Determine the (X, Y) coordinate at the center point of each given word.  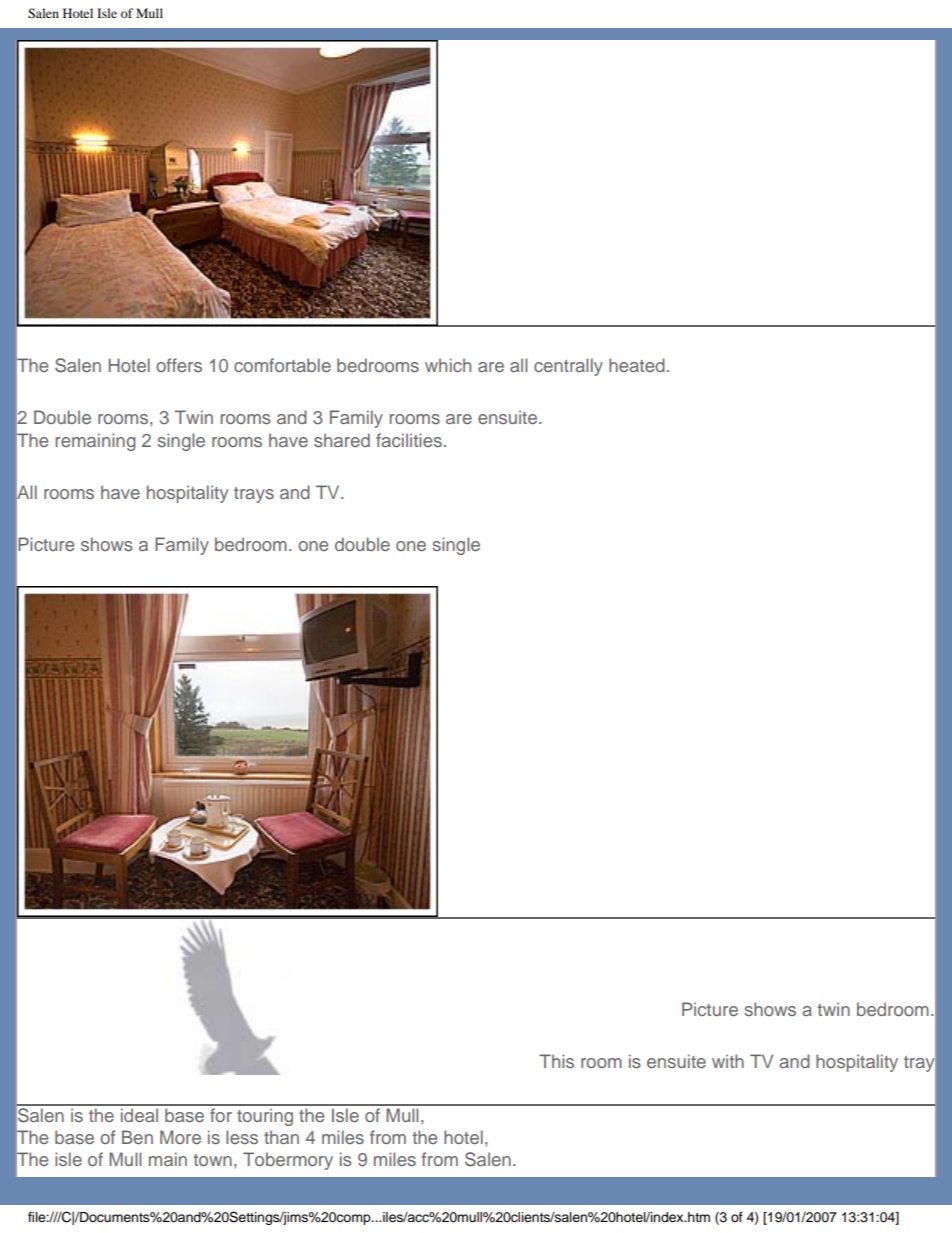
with (728, 1061)
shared (342, 440)
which (448, 365)
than (281, 1137)
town (212, 1160)
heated (637, 365)
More (180, 1137)
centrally (568, 367)
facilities (409, 440)
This (556, 1061)
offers (179, 365)
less (242, 1137)
